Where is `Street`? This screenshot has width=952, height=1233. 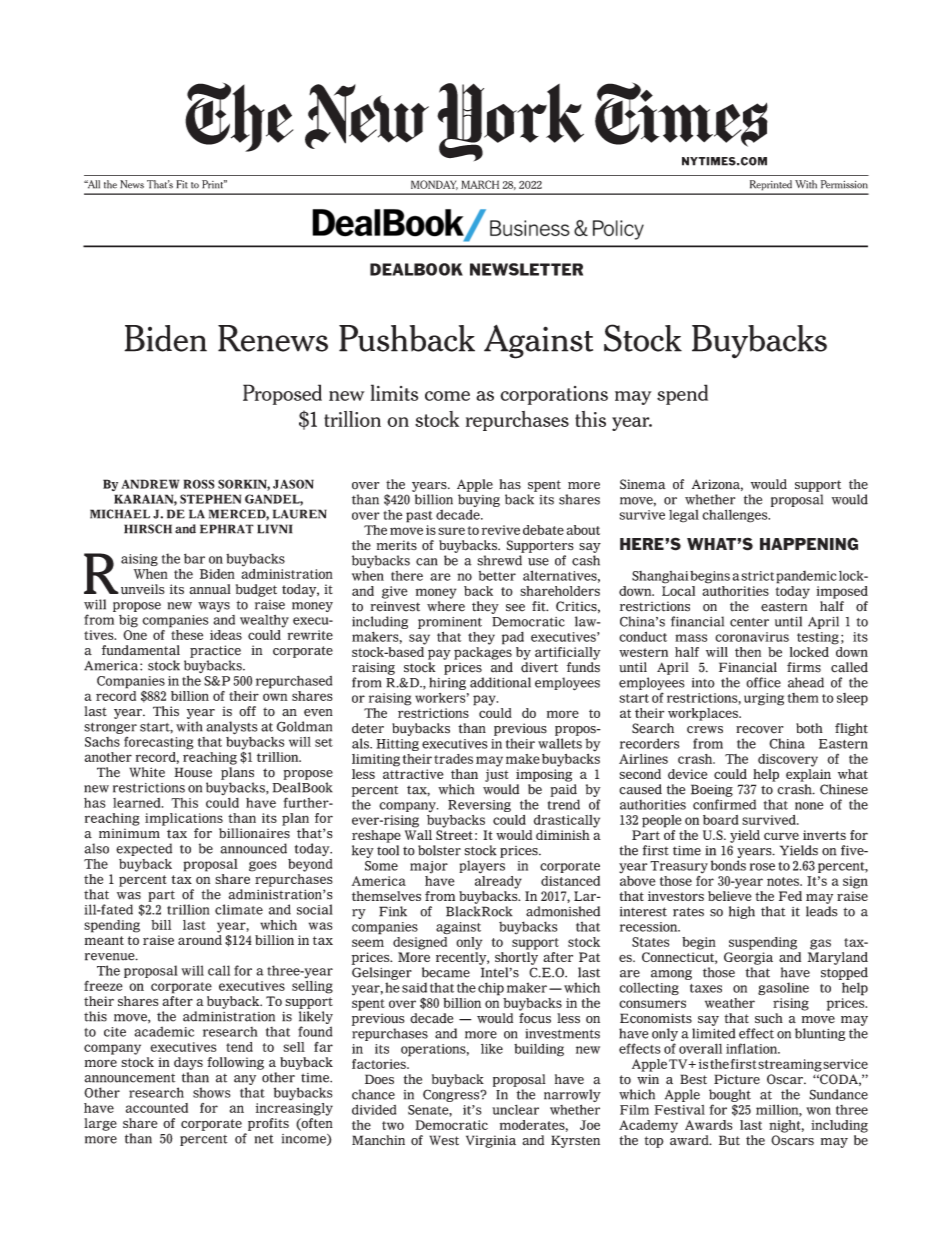
Street is located at coordinates (454, 835).
